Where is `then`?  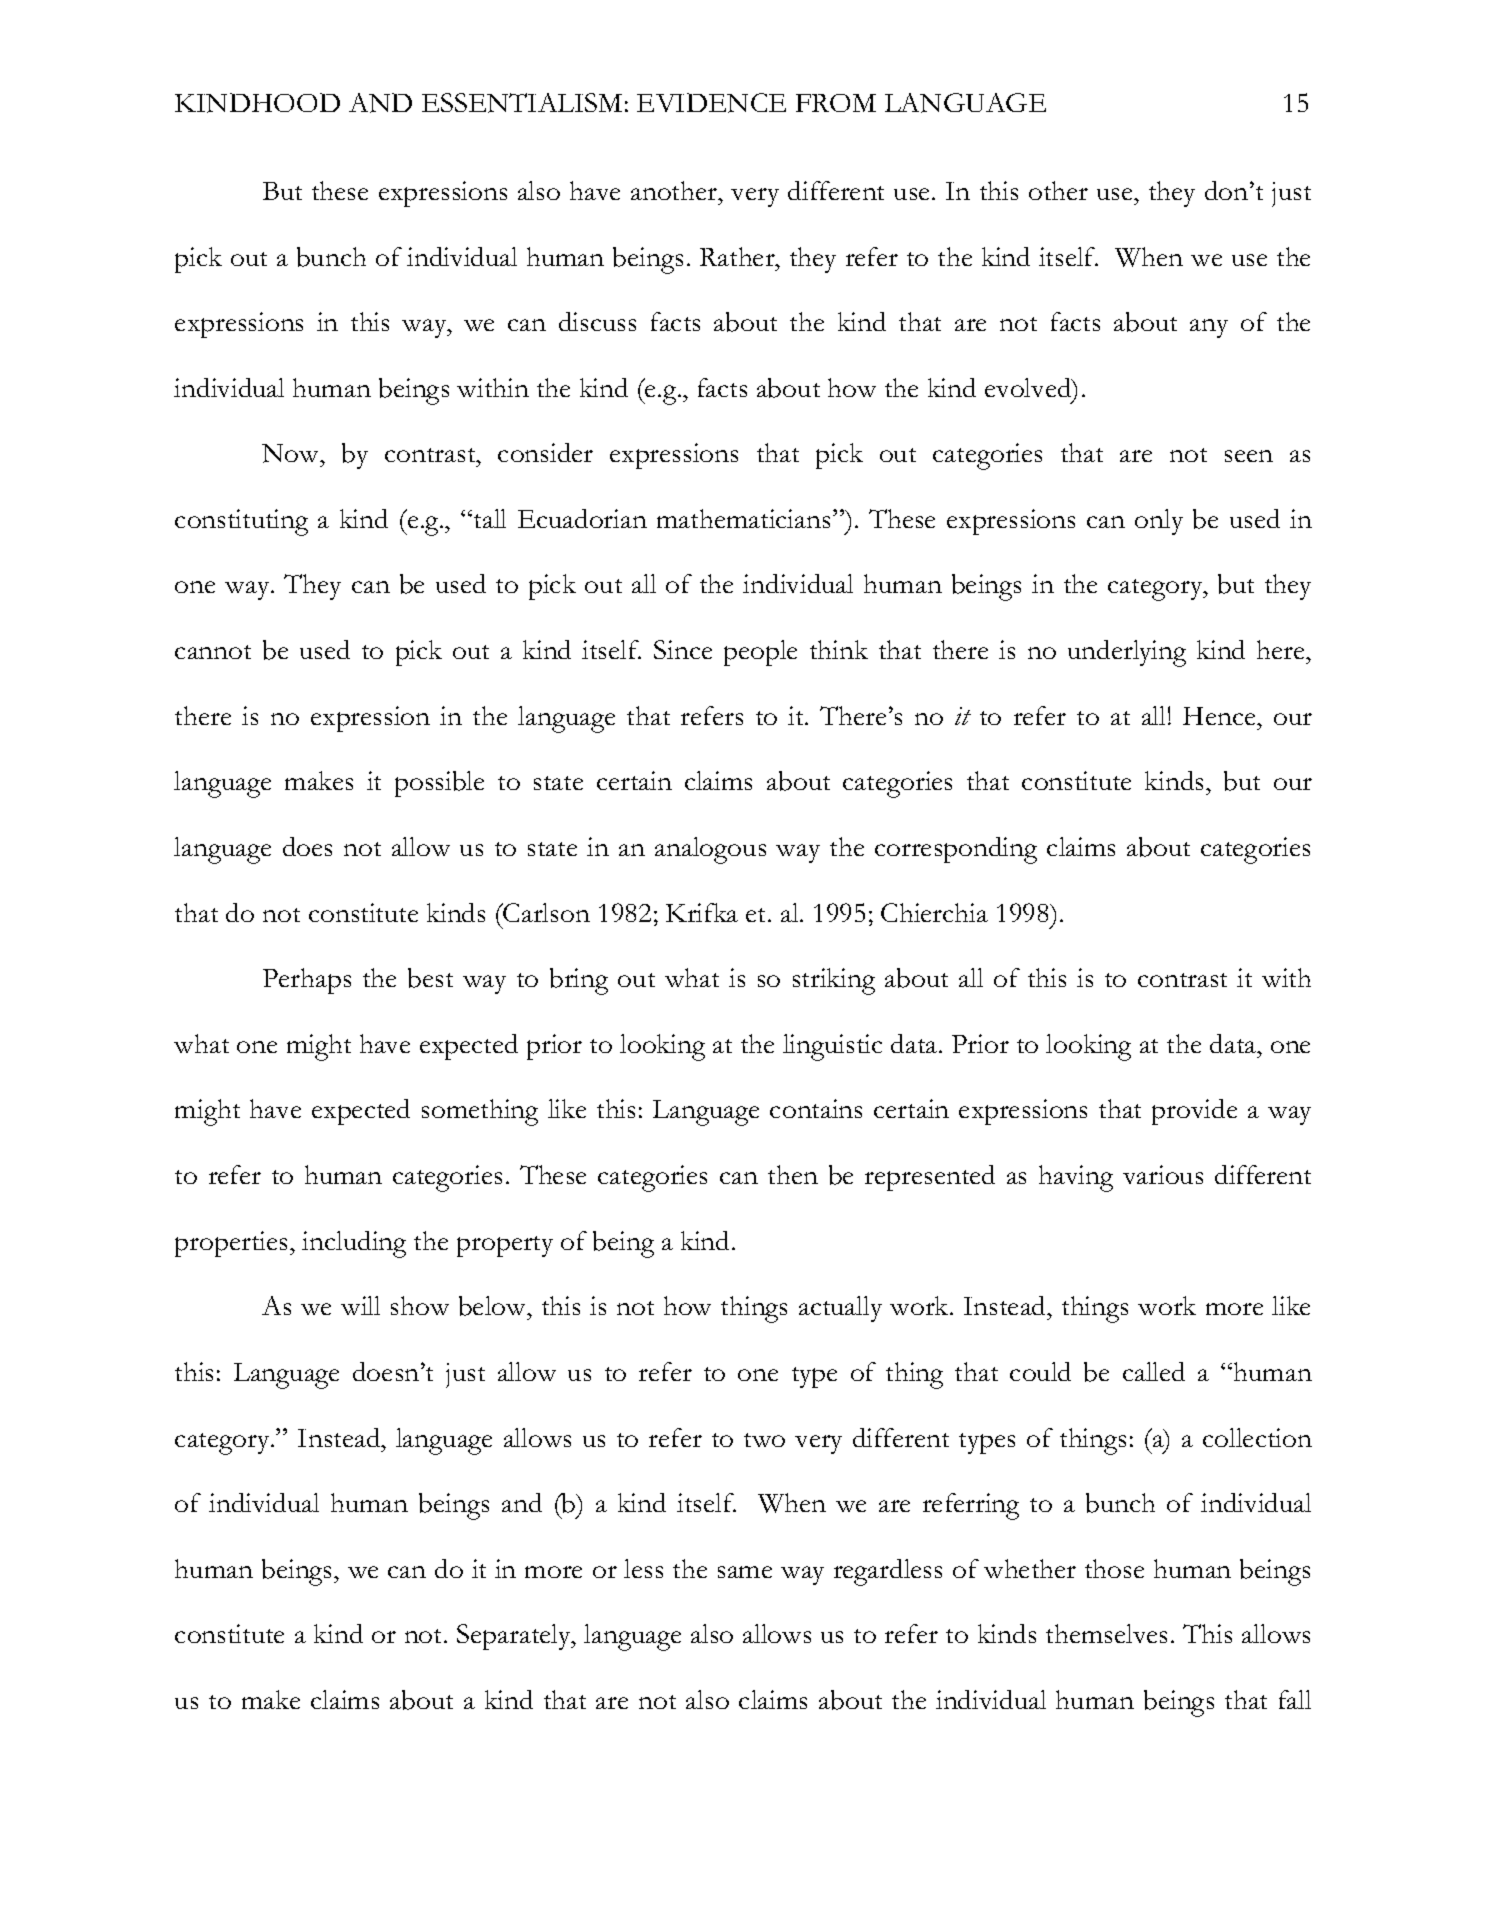 then is located at coordinates (793, 1174).
